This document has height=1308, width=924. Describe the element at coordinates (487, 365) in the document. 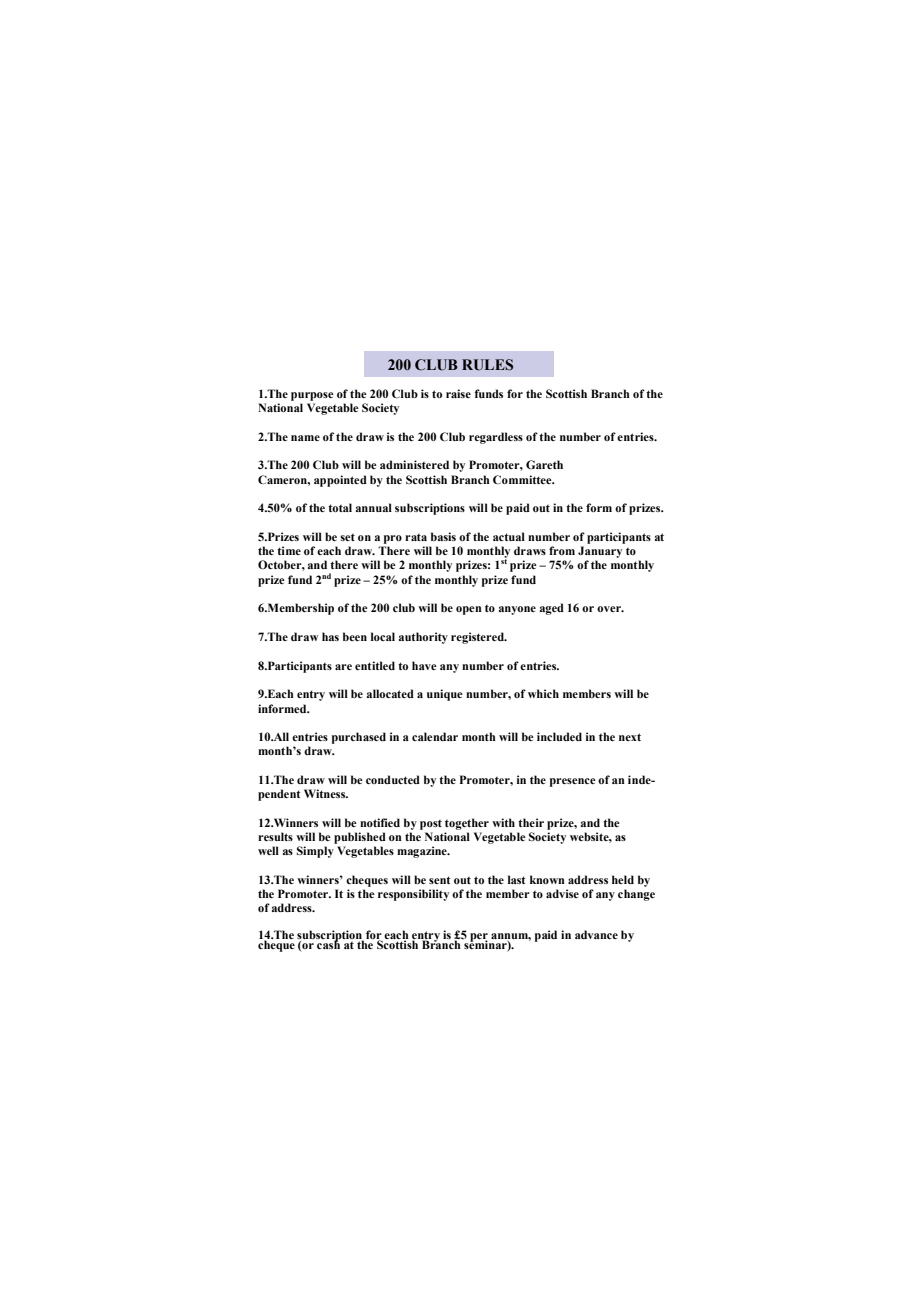

I see `RULES` at that location.
